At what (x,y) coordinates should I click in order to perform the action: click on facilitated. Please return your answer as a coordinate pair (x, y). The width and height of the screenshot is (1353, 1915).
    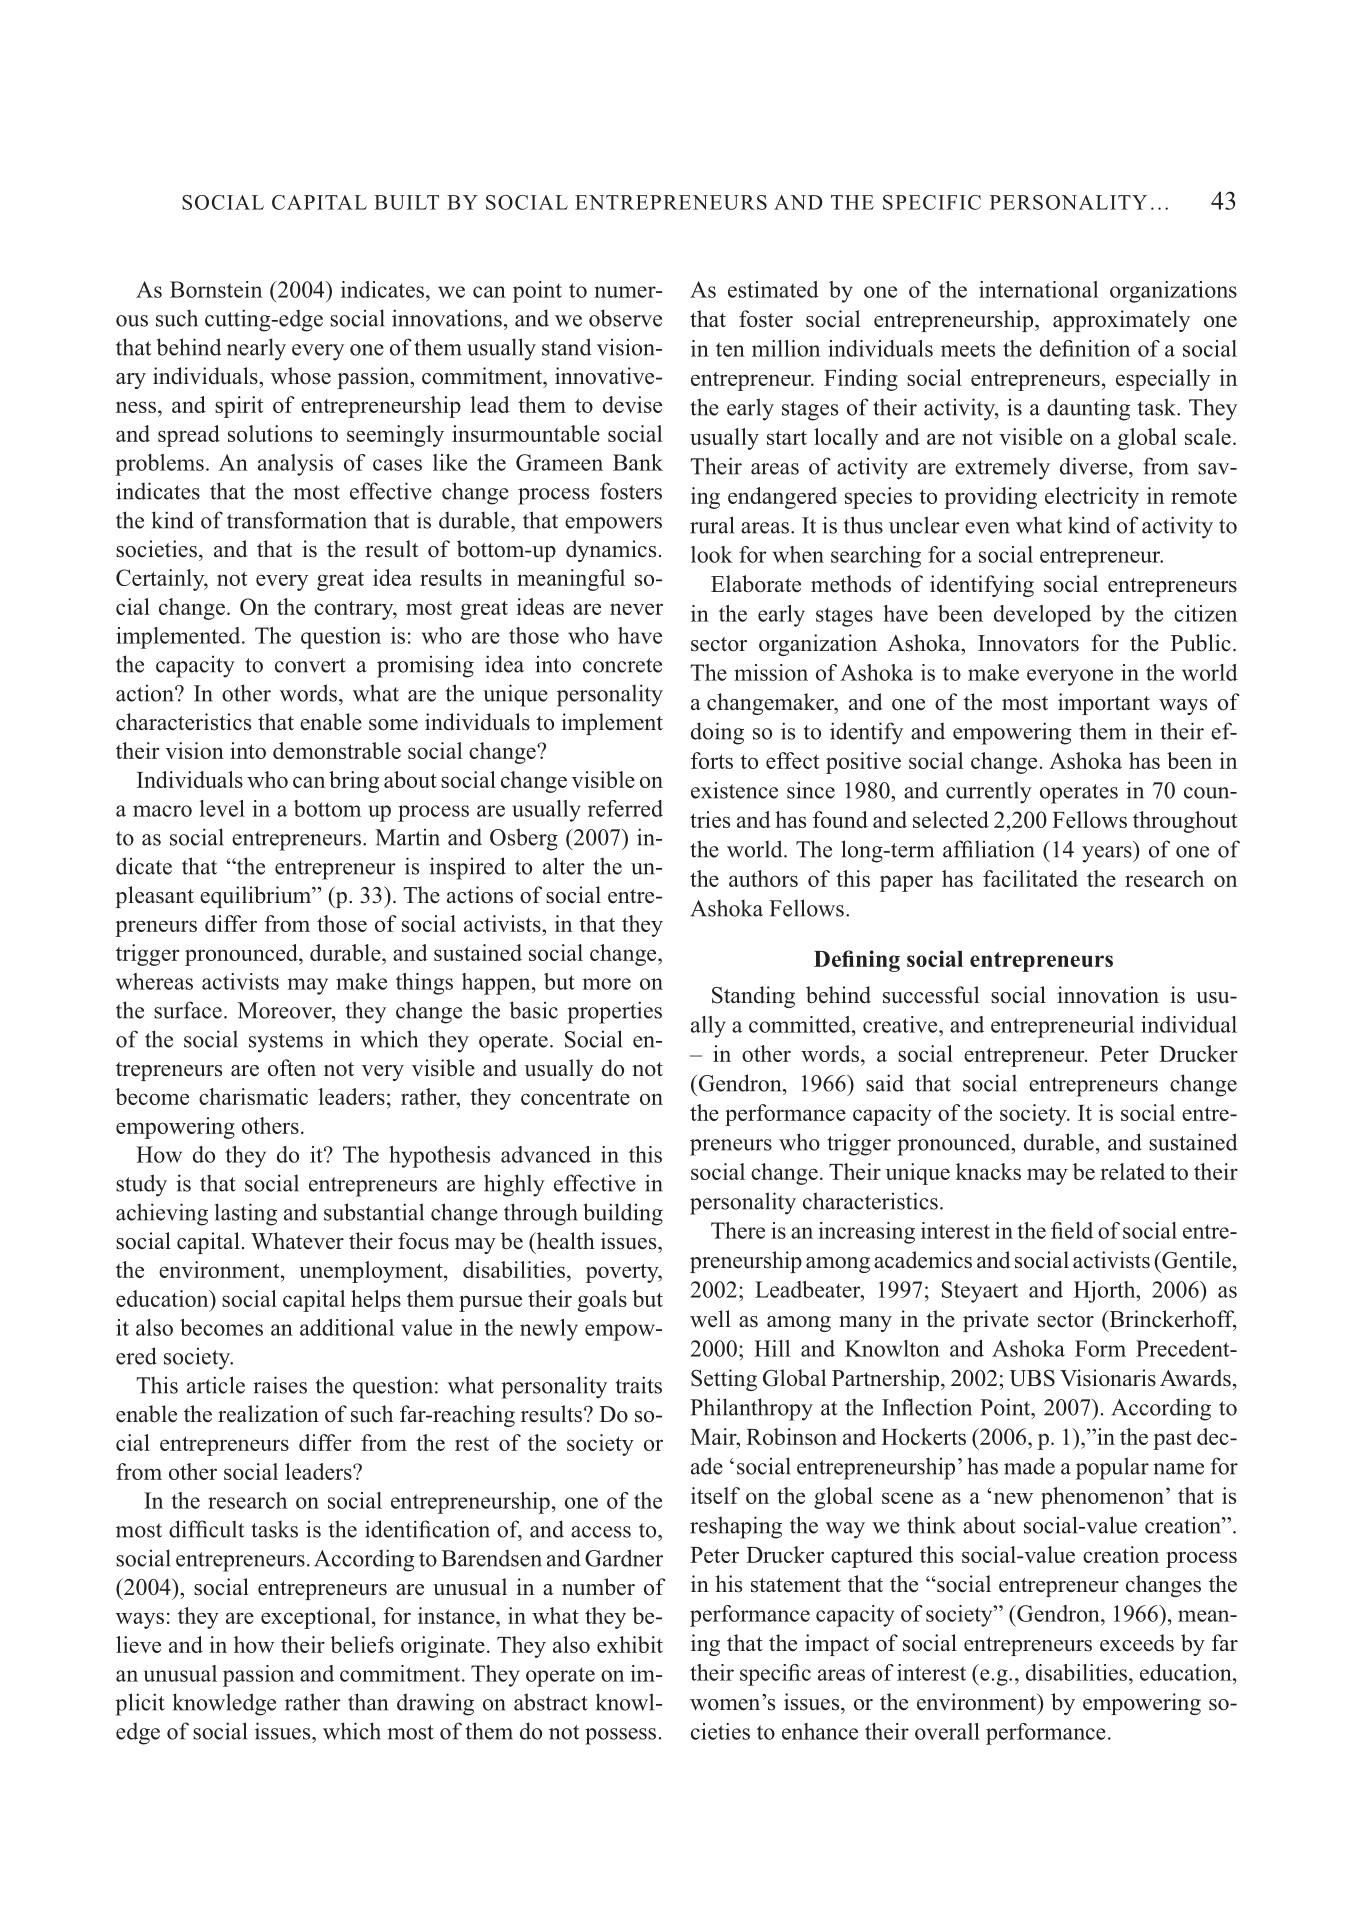
    Looking at the image, I should click on (1030, 878).
